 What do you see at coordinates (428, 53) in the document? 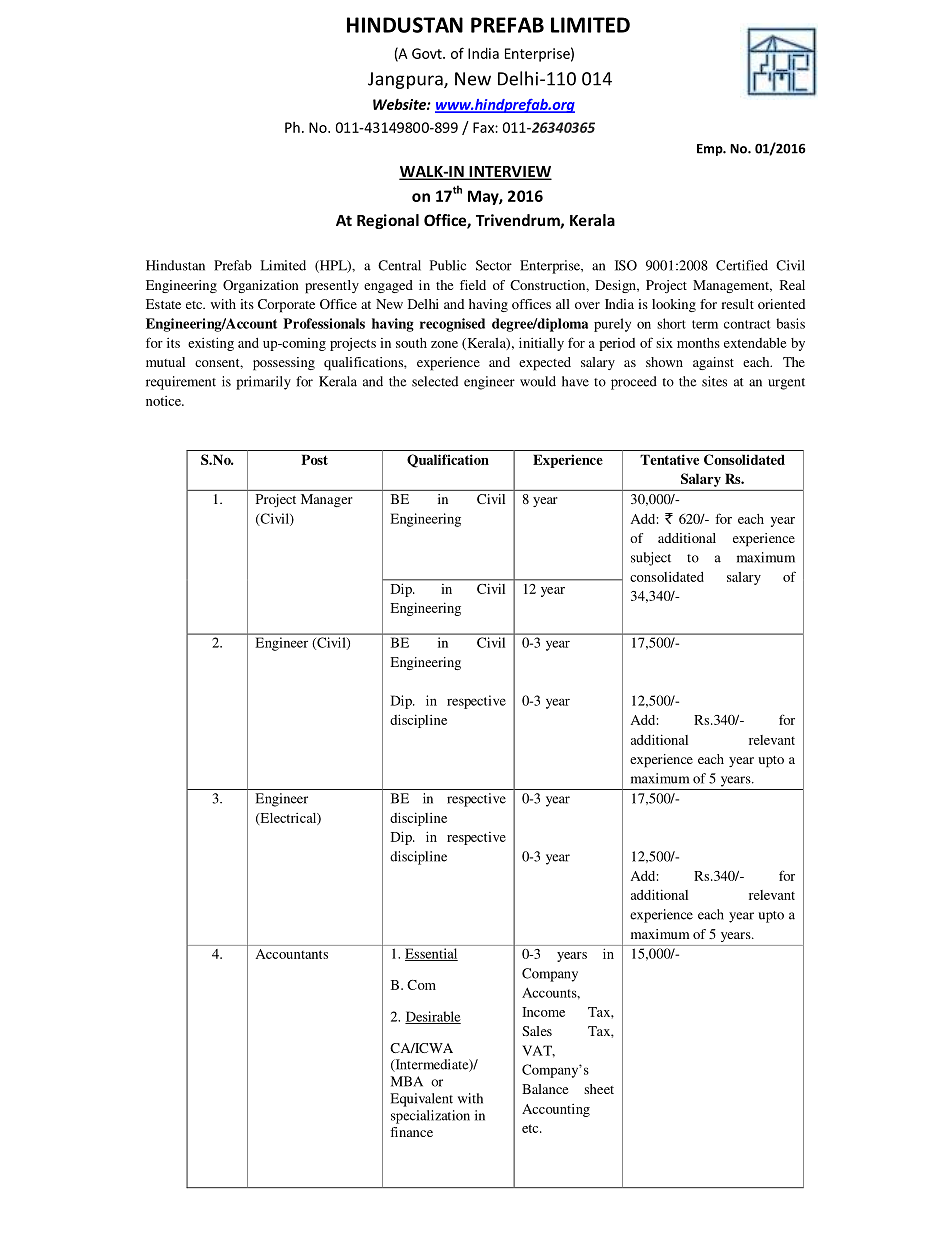
I see `Govt` at bounding box center [428, 53].
